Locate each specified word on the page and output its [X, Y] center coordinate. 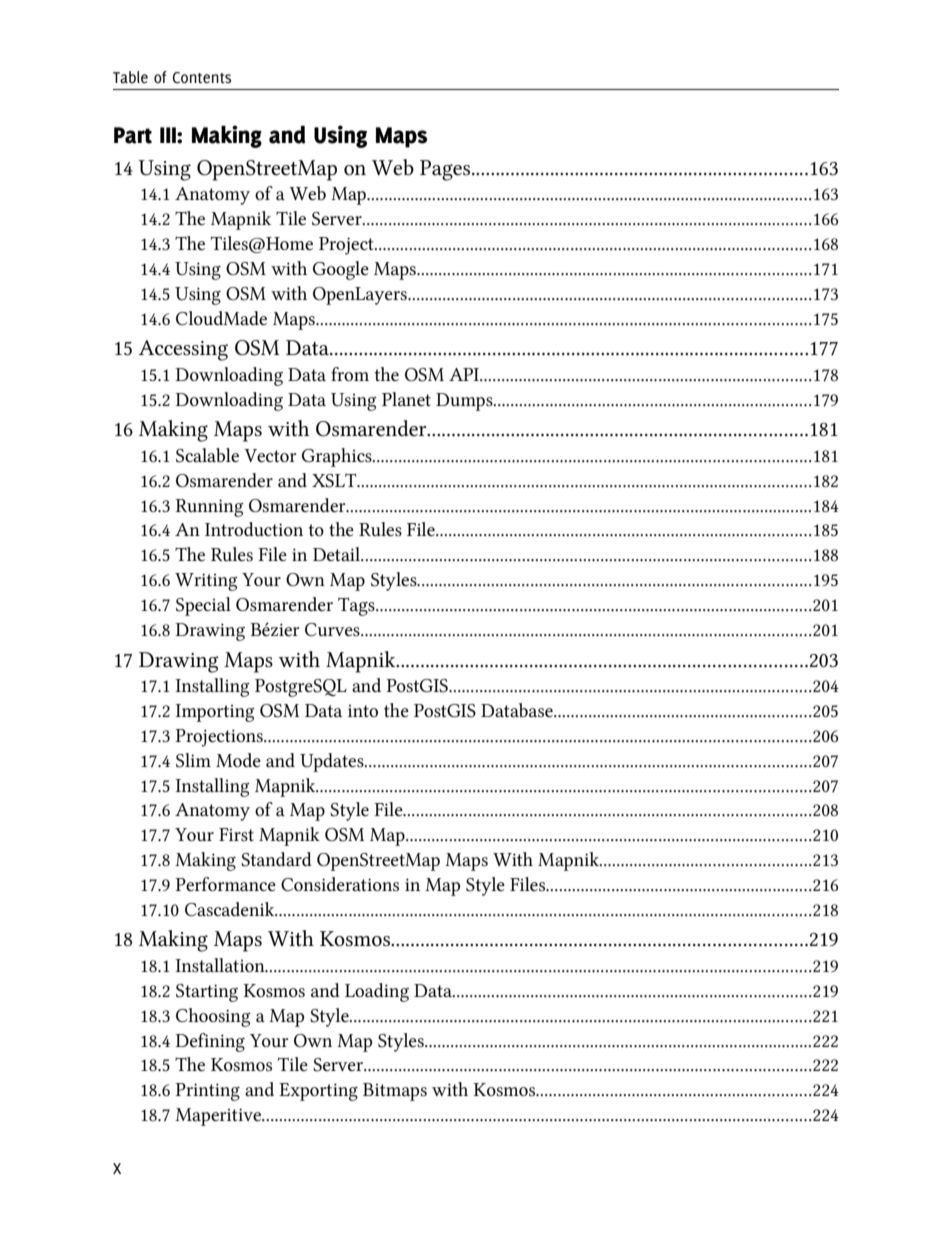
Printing [207, 1092]
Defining [210, 1042]
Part [133, 135]
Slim [193, 760]
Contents [202, 78]
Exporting [318, 1092]
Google [341, 270]
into [363, 711]
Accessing [183, 350]
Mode [238, 760]
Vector [270, 455]
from [350, 374]
